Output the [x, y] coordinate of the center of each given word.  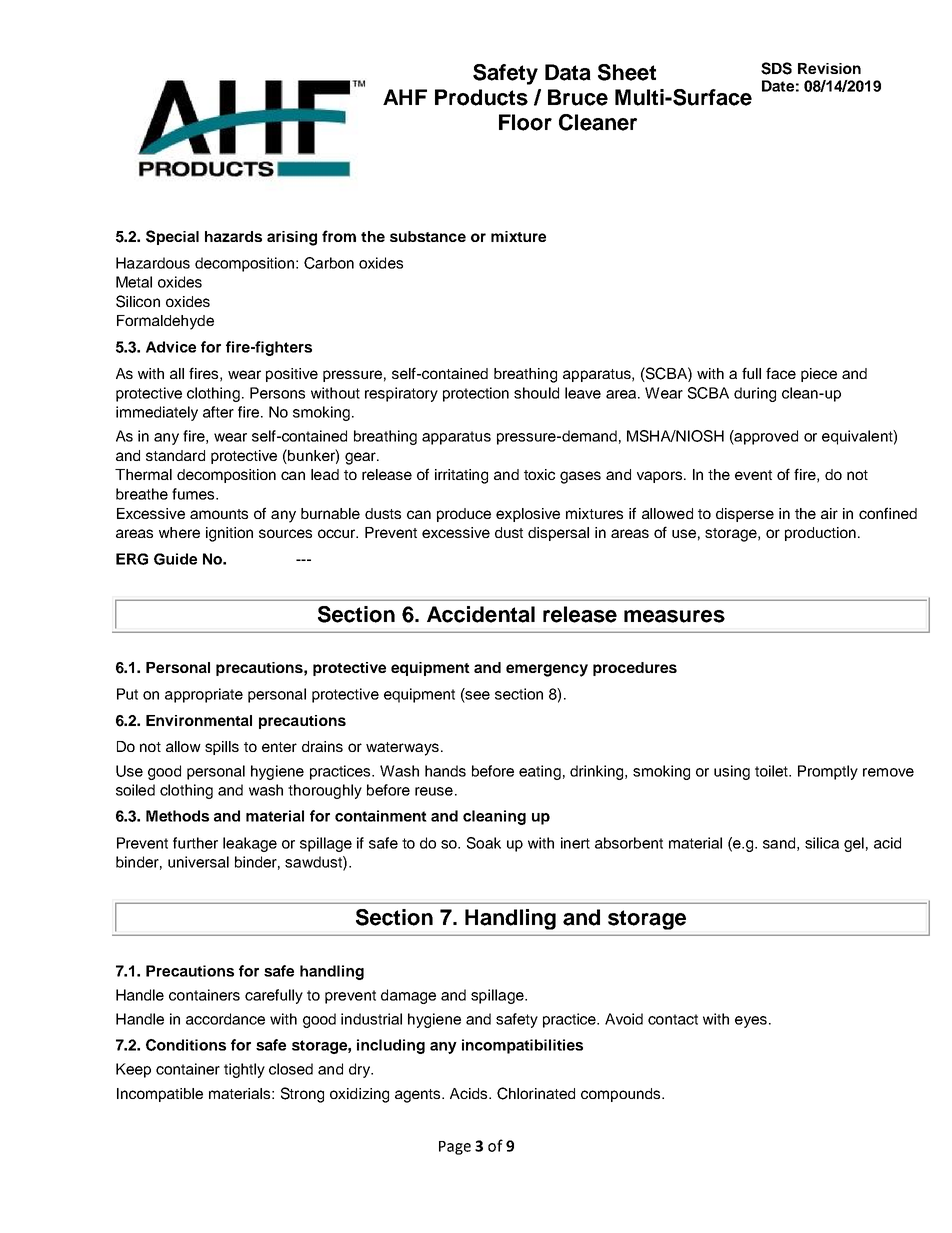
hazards [233, 236]
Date [778, 86]
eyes [752, 1022]
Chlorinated [536, 1093]
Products [481, 97]
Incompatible [160, 1095]
